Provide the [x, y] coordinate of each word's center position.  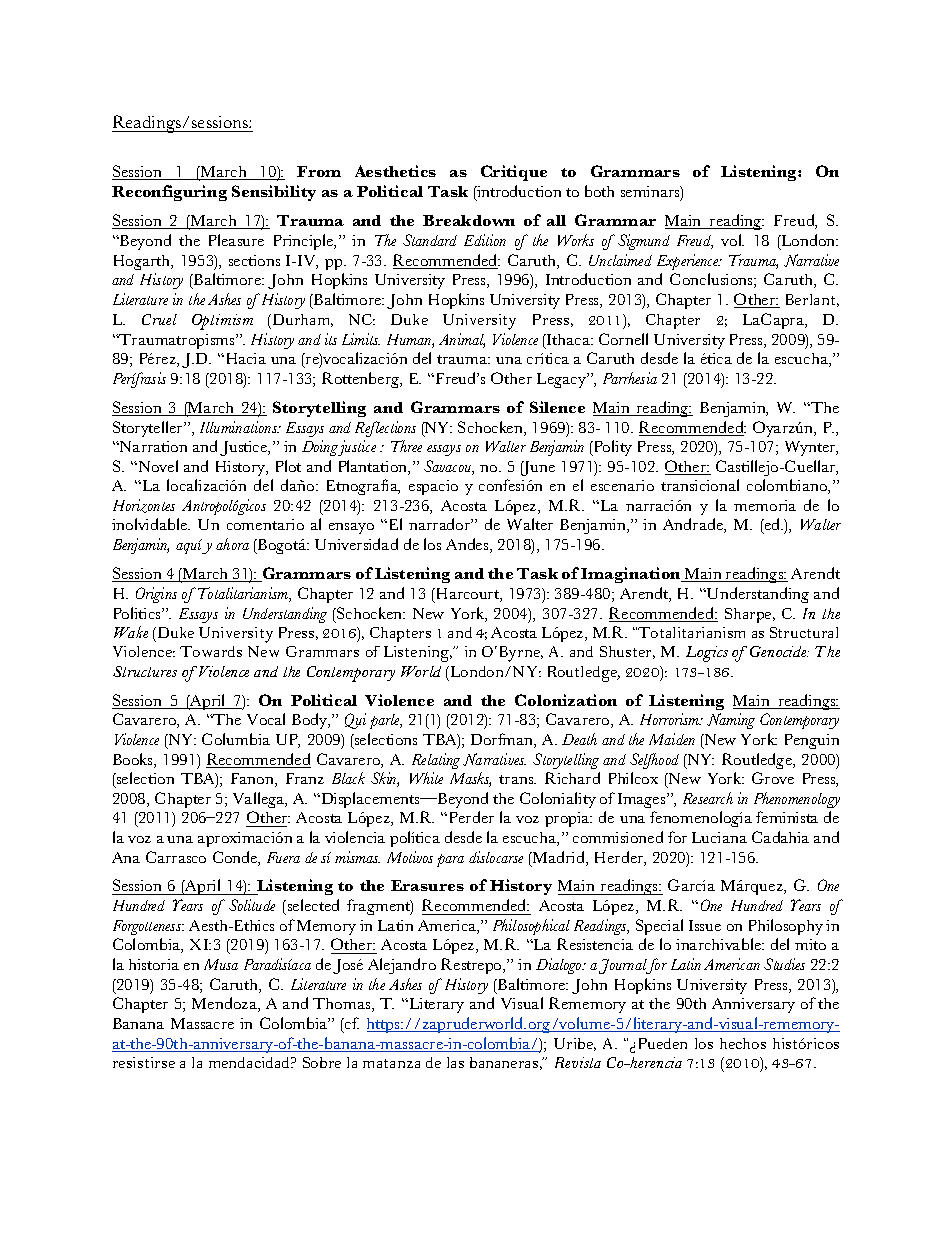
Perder [472, 817]
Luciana [719, 837]
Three [406, 446]
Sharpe [749, 615]
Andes [468, 545]
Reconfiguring [169, 193]
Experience [689, 262]
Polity [611, 448]
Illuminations [240, 427]
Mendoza [225, 1004]
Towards [211, 651]
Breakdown [469, 220]
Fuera [283, 857]
